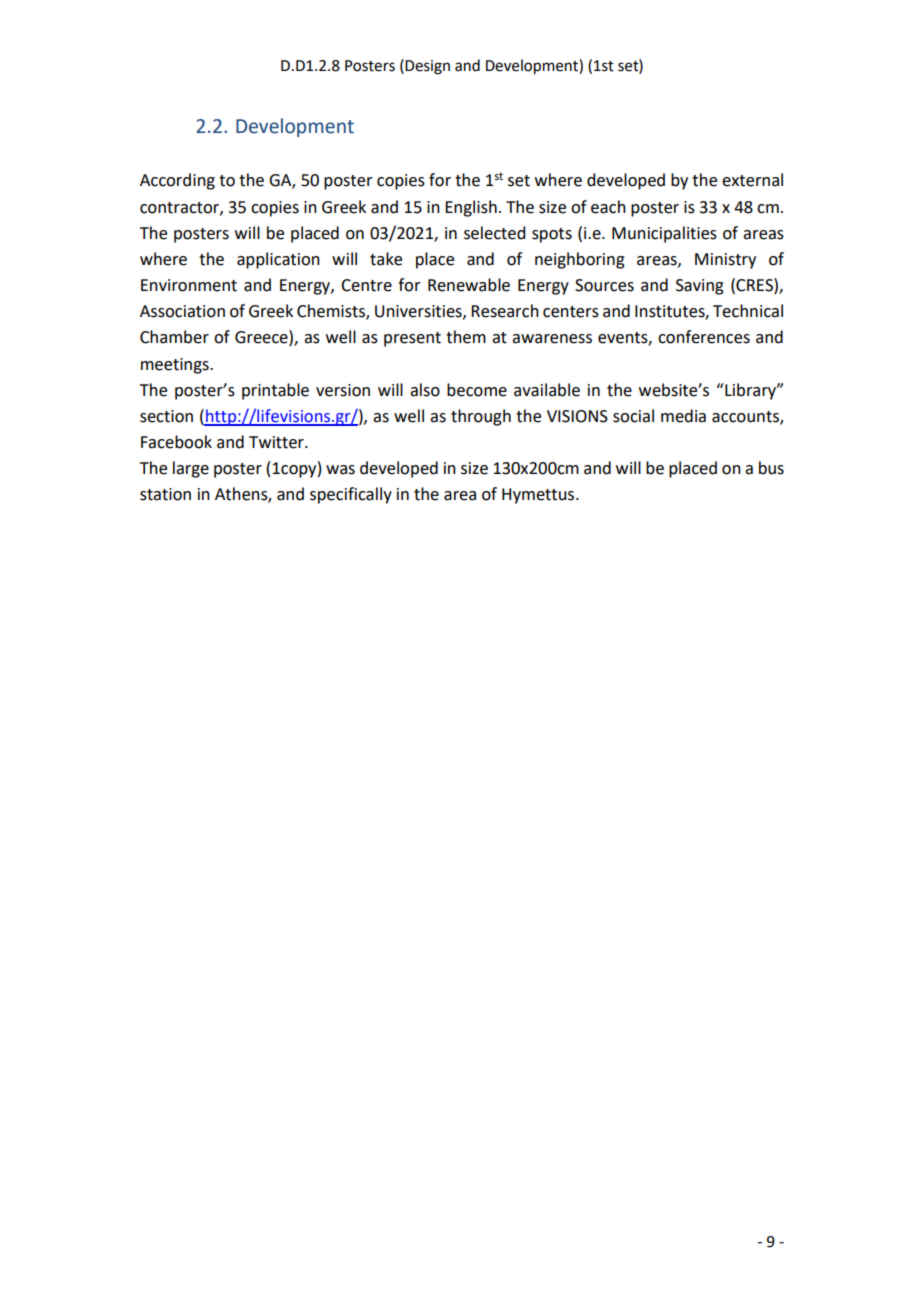 The width and height of the screenshot is (924, 1308). Describe the element at coordinates (704, 337) in the screenshot. I see `conferences` at that location.
